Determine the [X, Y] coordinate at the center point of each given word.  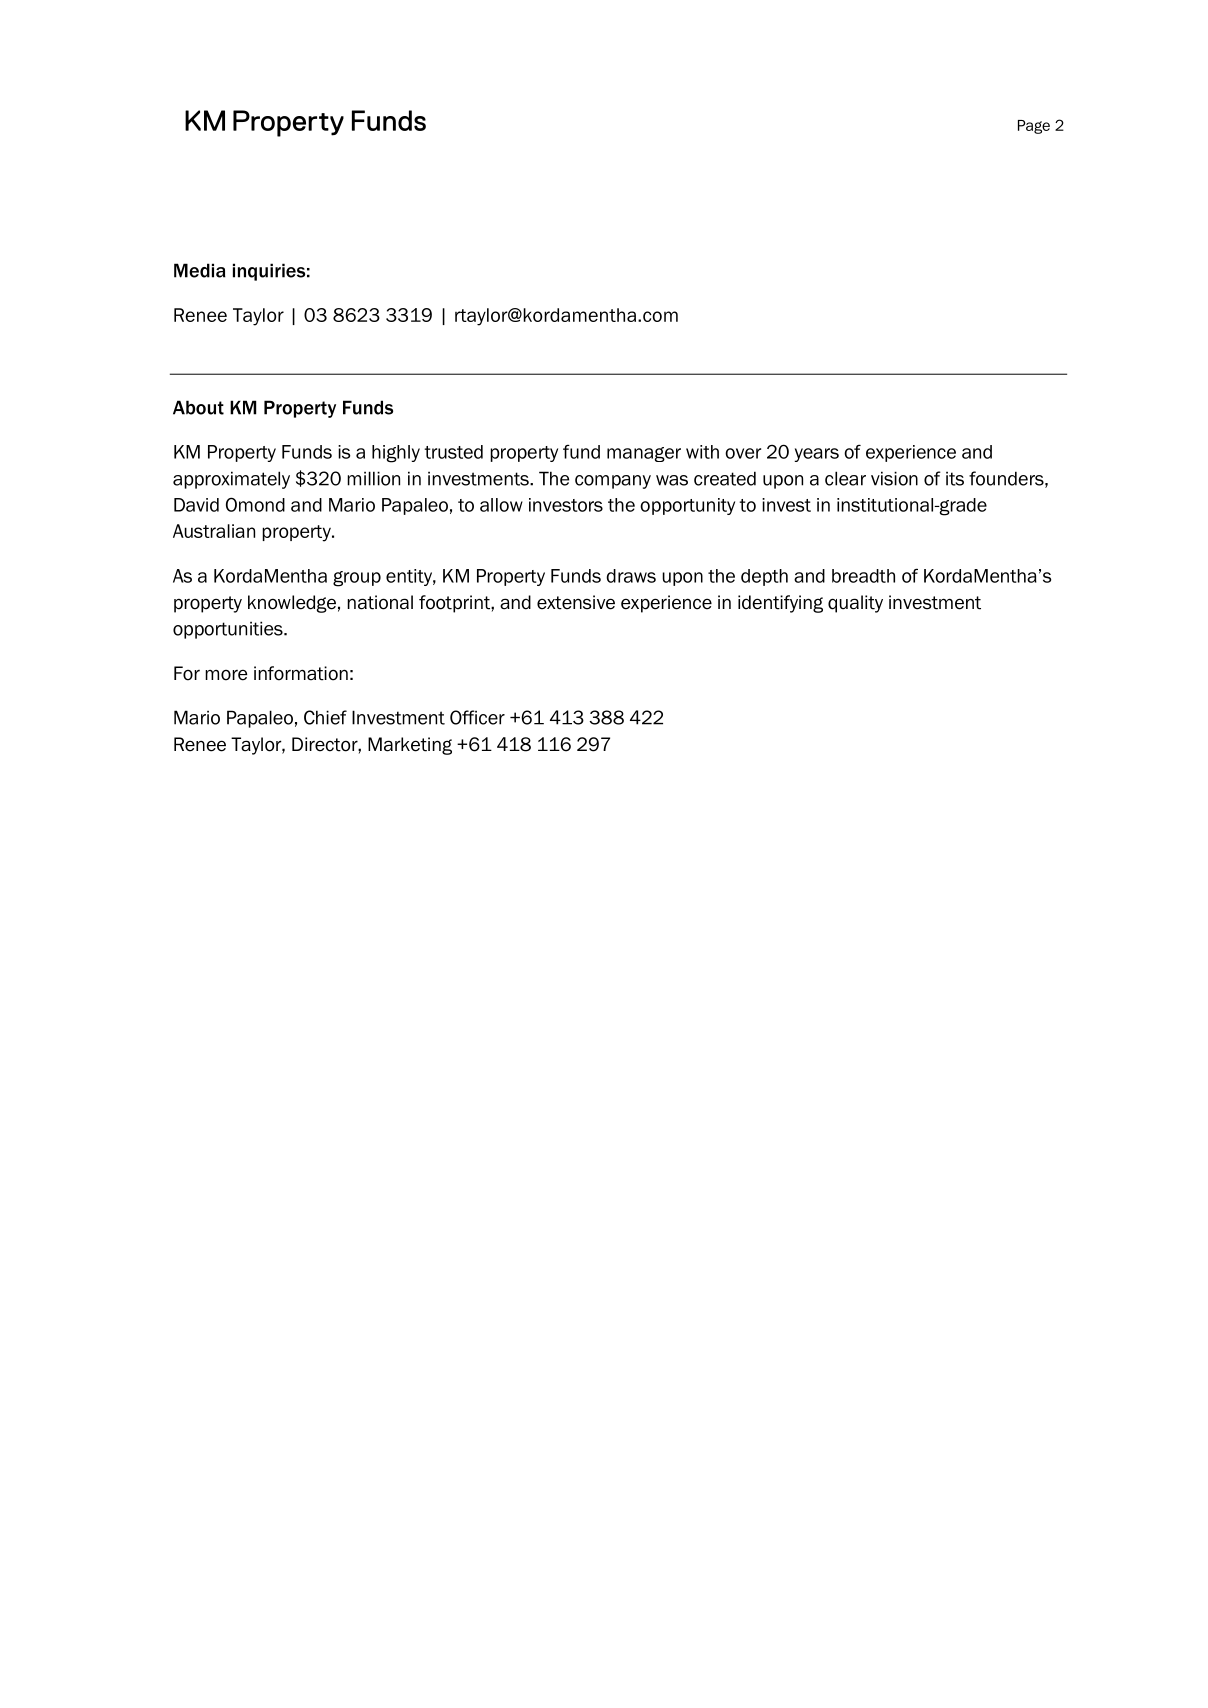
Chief [325, 717]
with [702, 452]
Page [1034, 127]
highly [396, 454]
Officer [477, 717]
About [198, 407]
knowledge [292, 604]
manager [644, 454]
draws [631, 576]
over [743, 453]
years [816, 455]
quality [855, 604]
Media [200, 270]
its [955, 478]
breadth [863, 576]
